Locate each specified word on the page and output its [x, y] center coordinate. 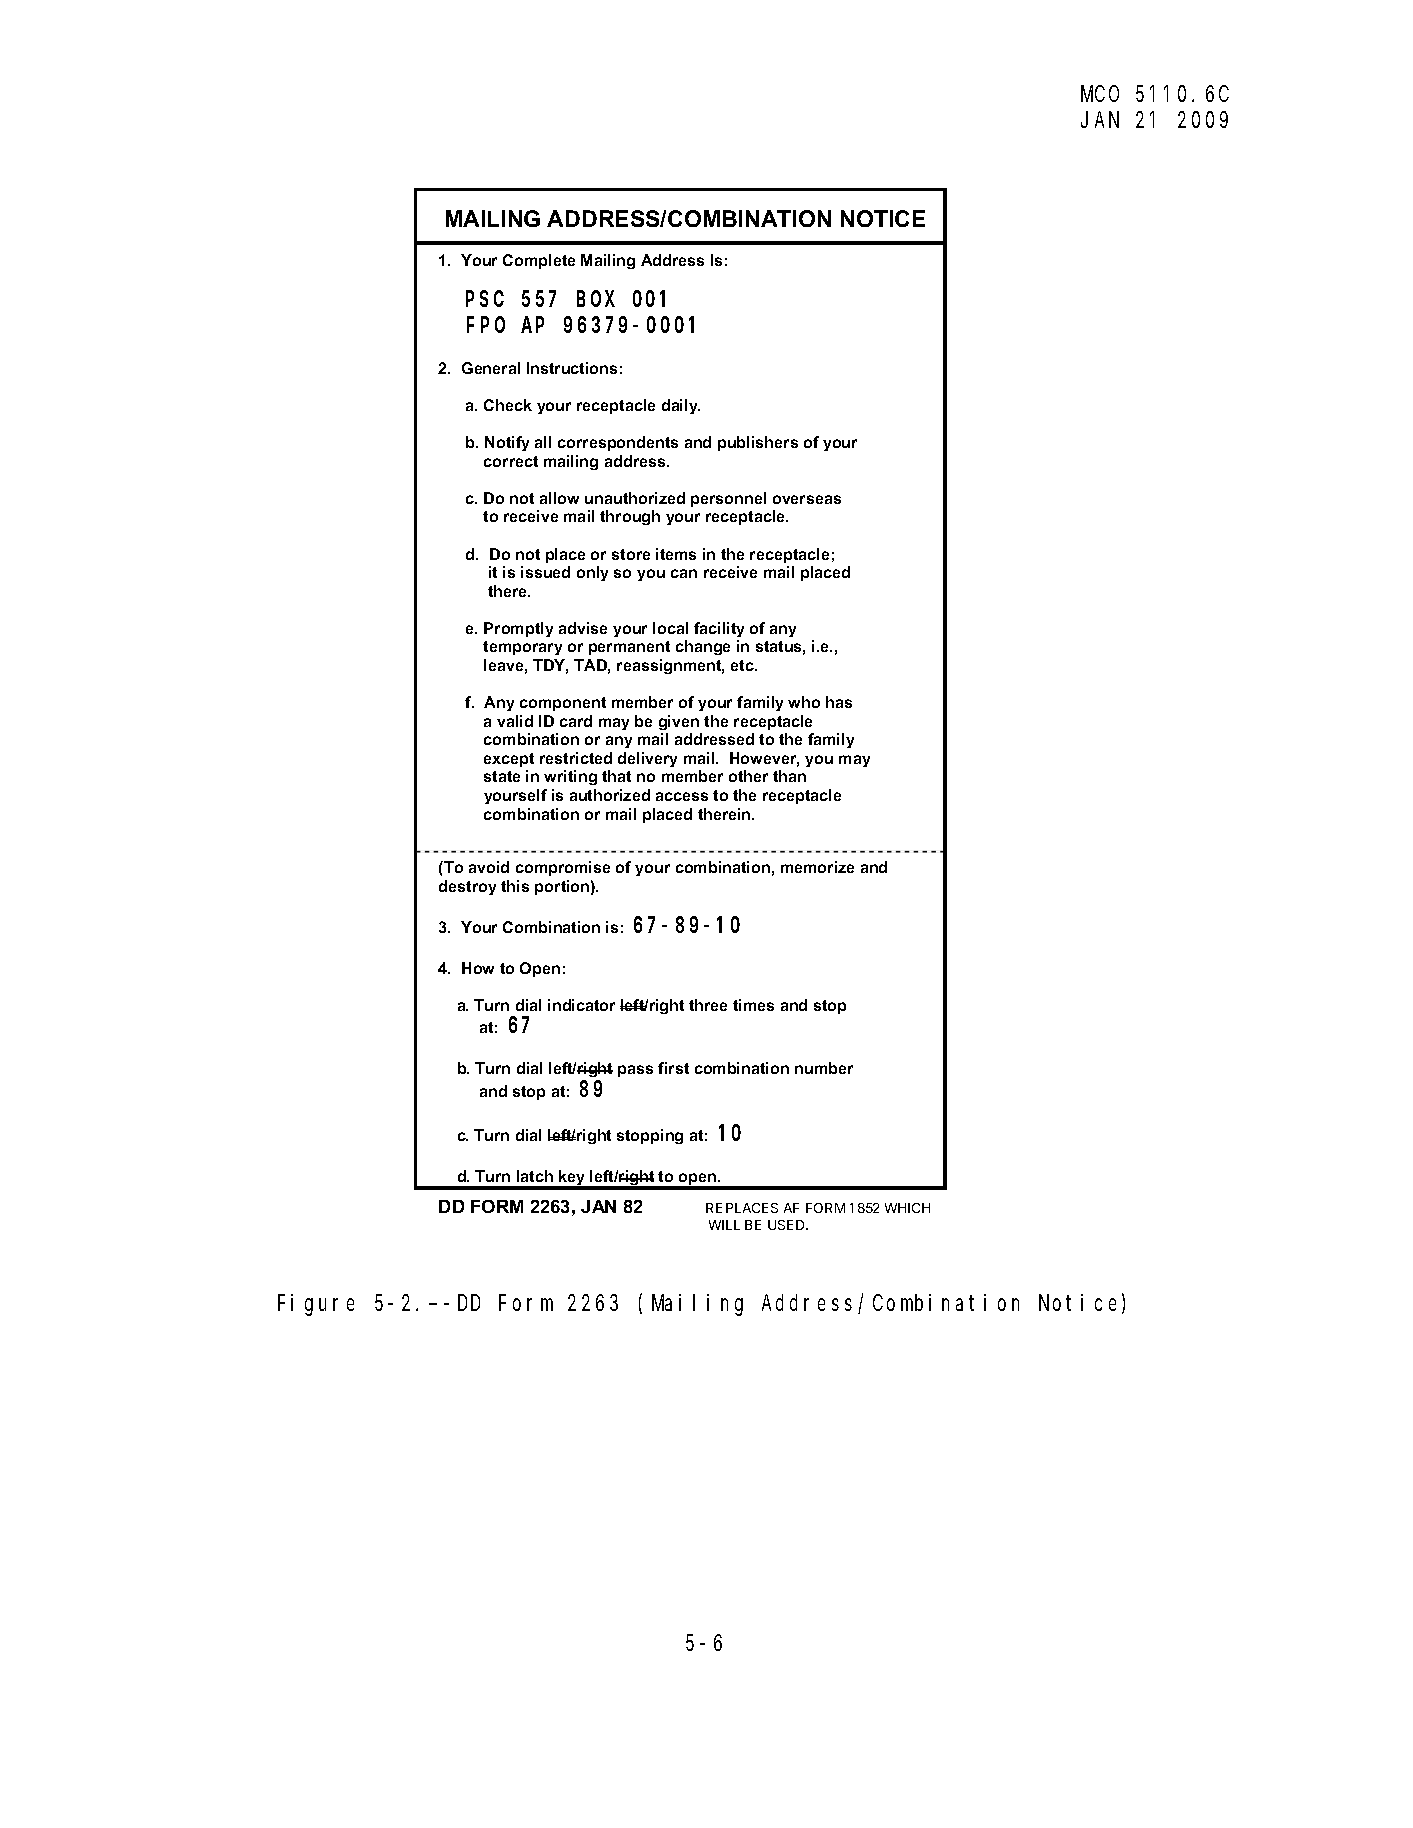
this [515, 886]
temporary [522, 648]
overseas [807, 499]
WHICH [907, 1208]
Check [508, 405]
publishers [758, 443]
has [839, 702]
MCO [1100, 94]
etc [743, 665]
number [824, 1068]
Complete [539, 261]
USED [787, 1225]
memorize [817, 867]
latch [535, 1176]
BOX [596, 299]
